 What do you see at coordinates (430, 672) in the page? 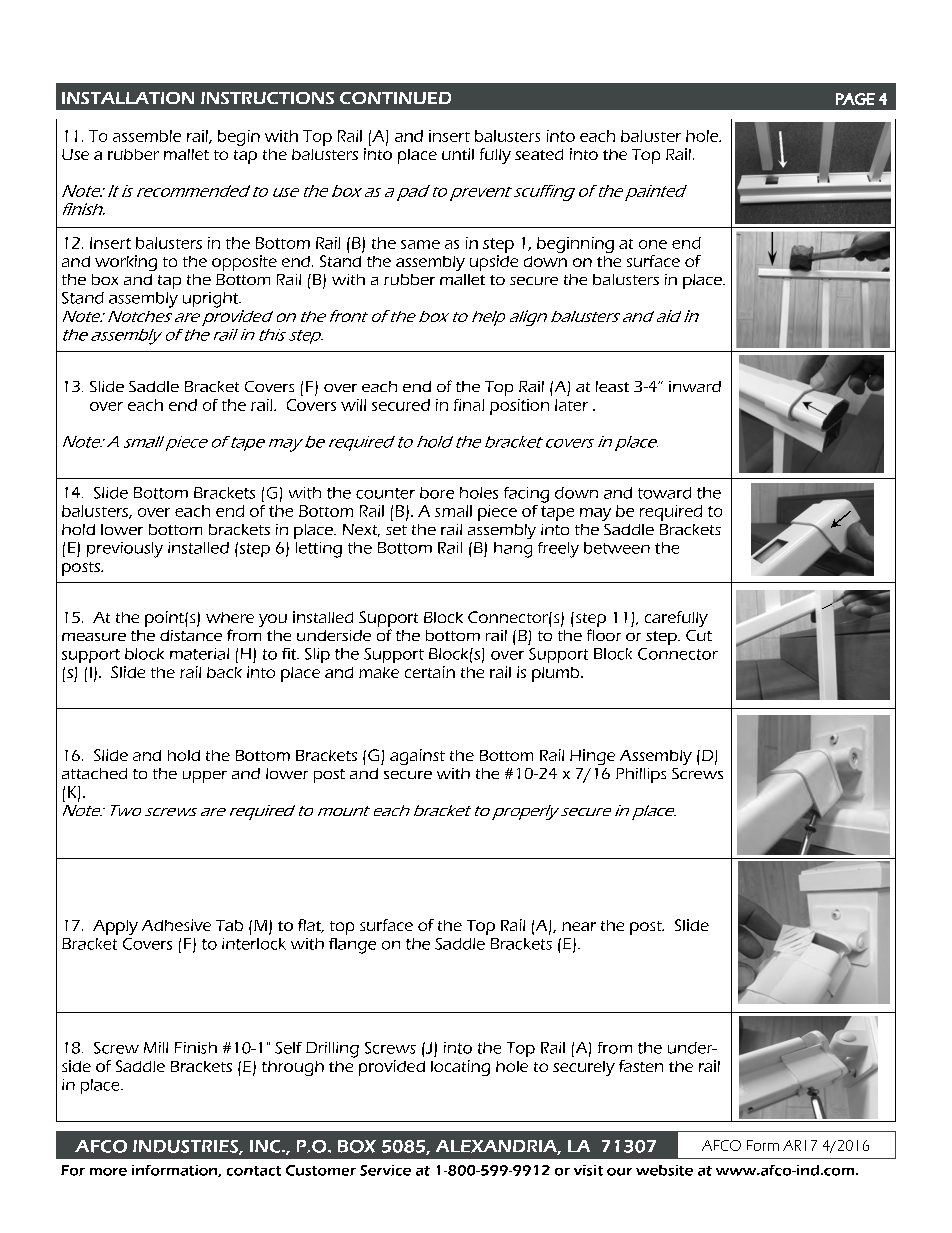
I see `certain` at bounding box center [430, 672].
